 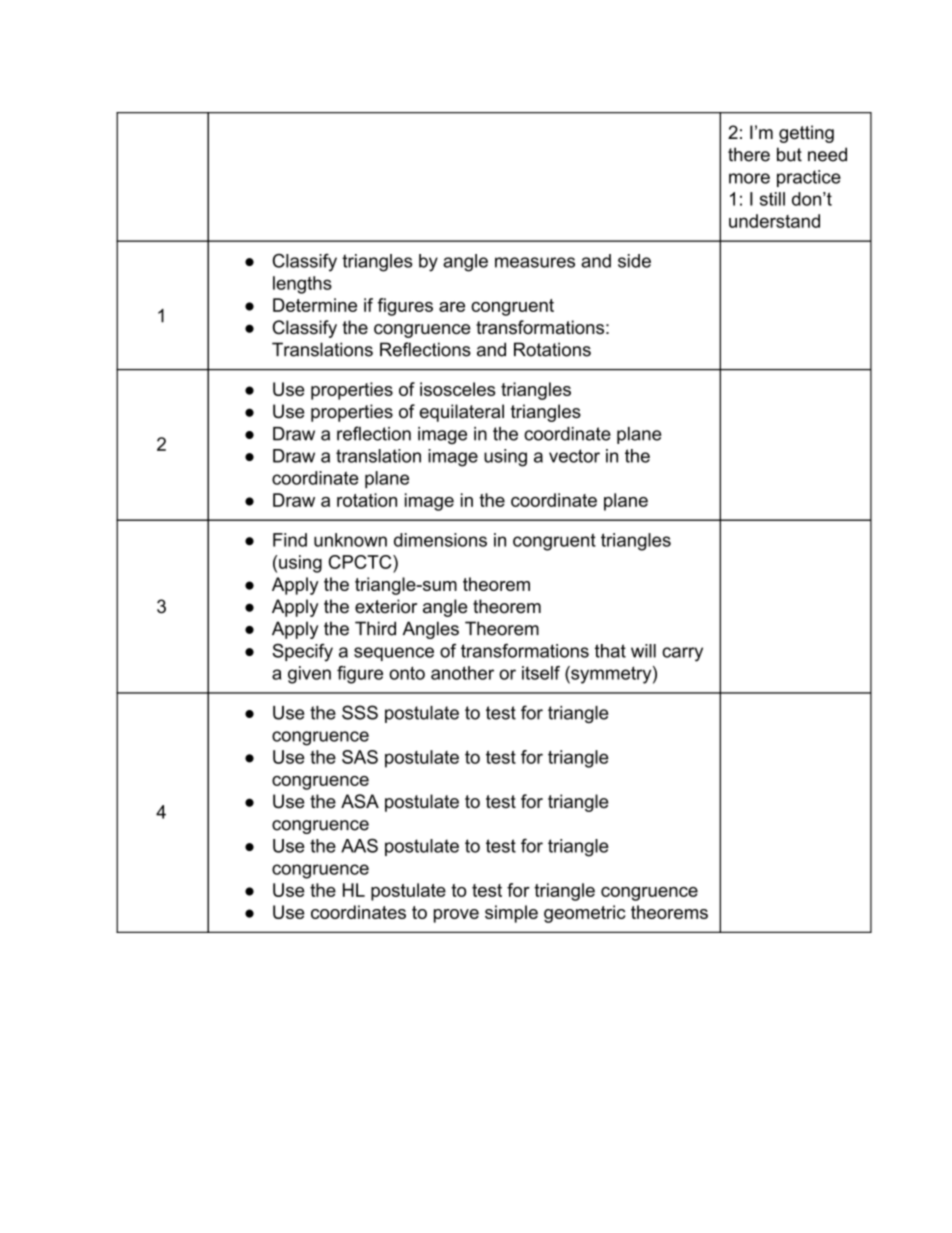 I want to click on isosceles, so click(x=457, y=389).
